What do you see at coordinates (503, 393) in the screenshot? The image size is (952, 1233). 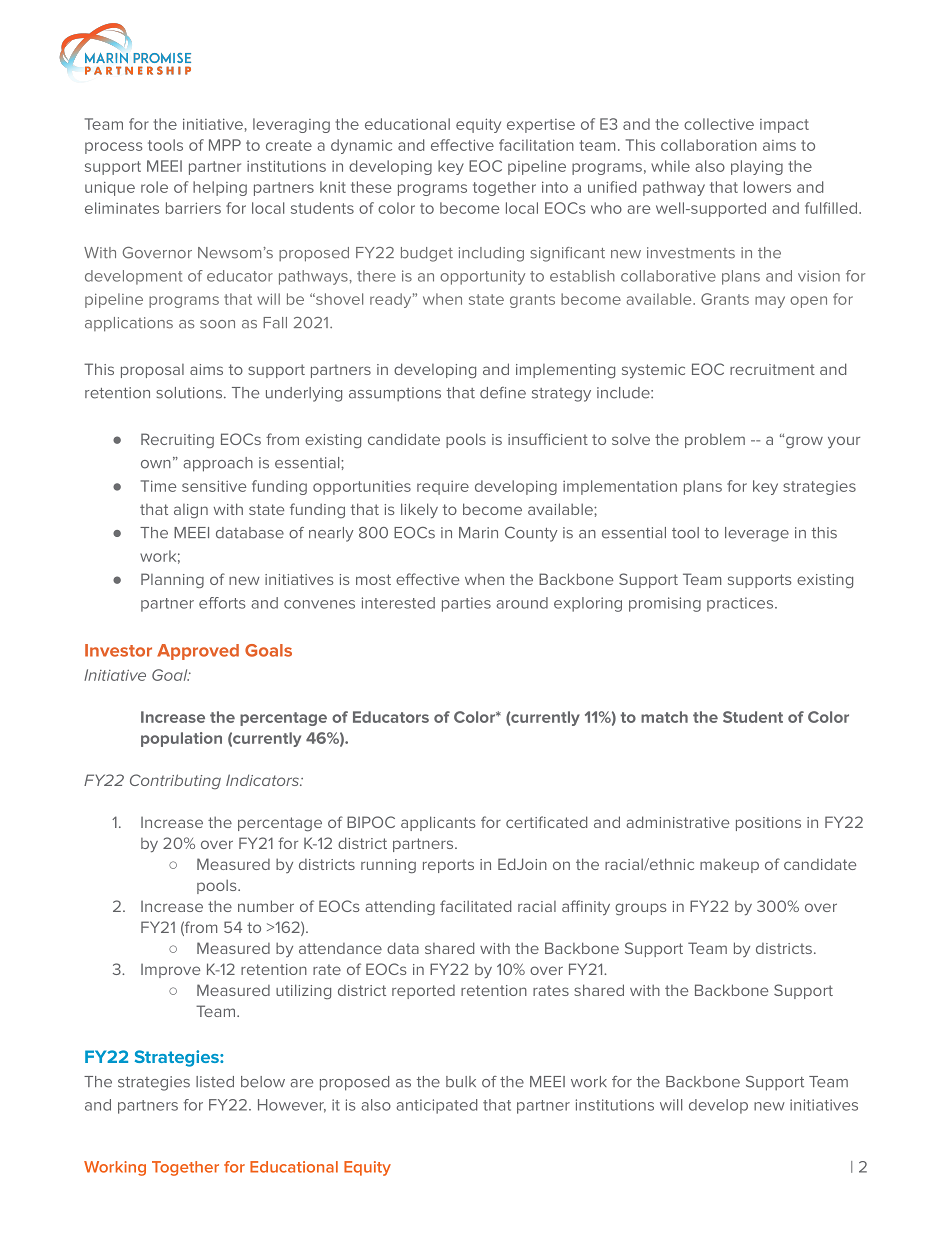 I see `define` at bounding box center [503, 393].
